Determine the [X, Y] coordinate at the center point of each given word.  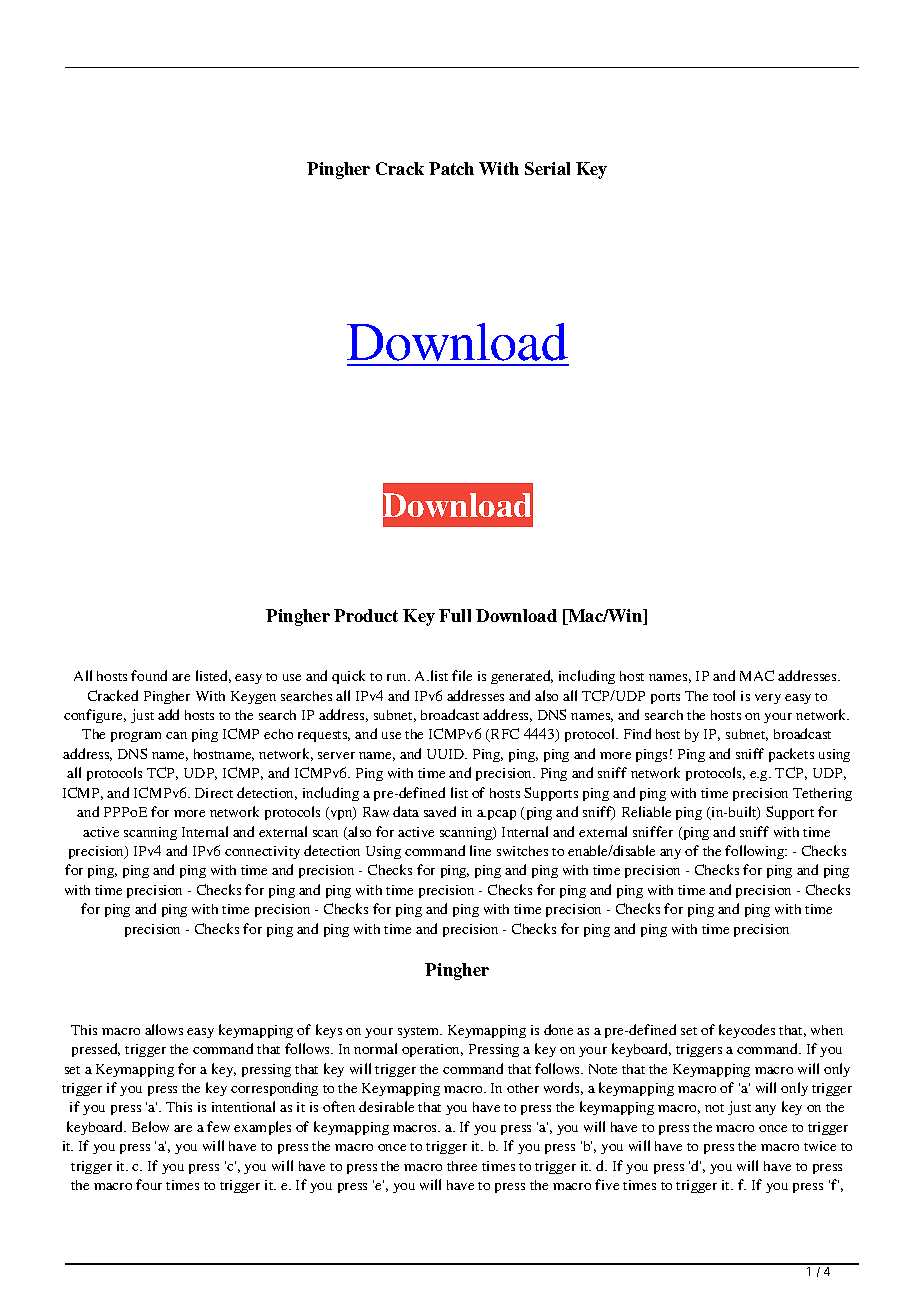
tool [724, 695]
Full [455, 615]
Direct [214, 793]
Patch [451, 168]
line [480, 850]
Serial [547, 168]
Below [150, 1126]
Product [366, 615]
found [149, 675]
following [756, 852]
